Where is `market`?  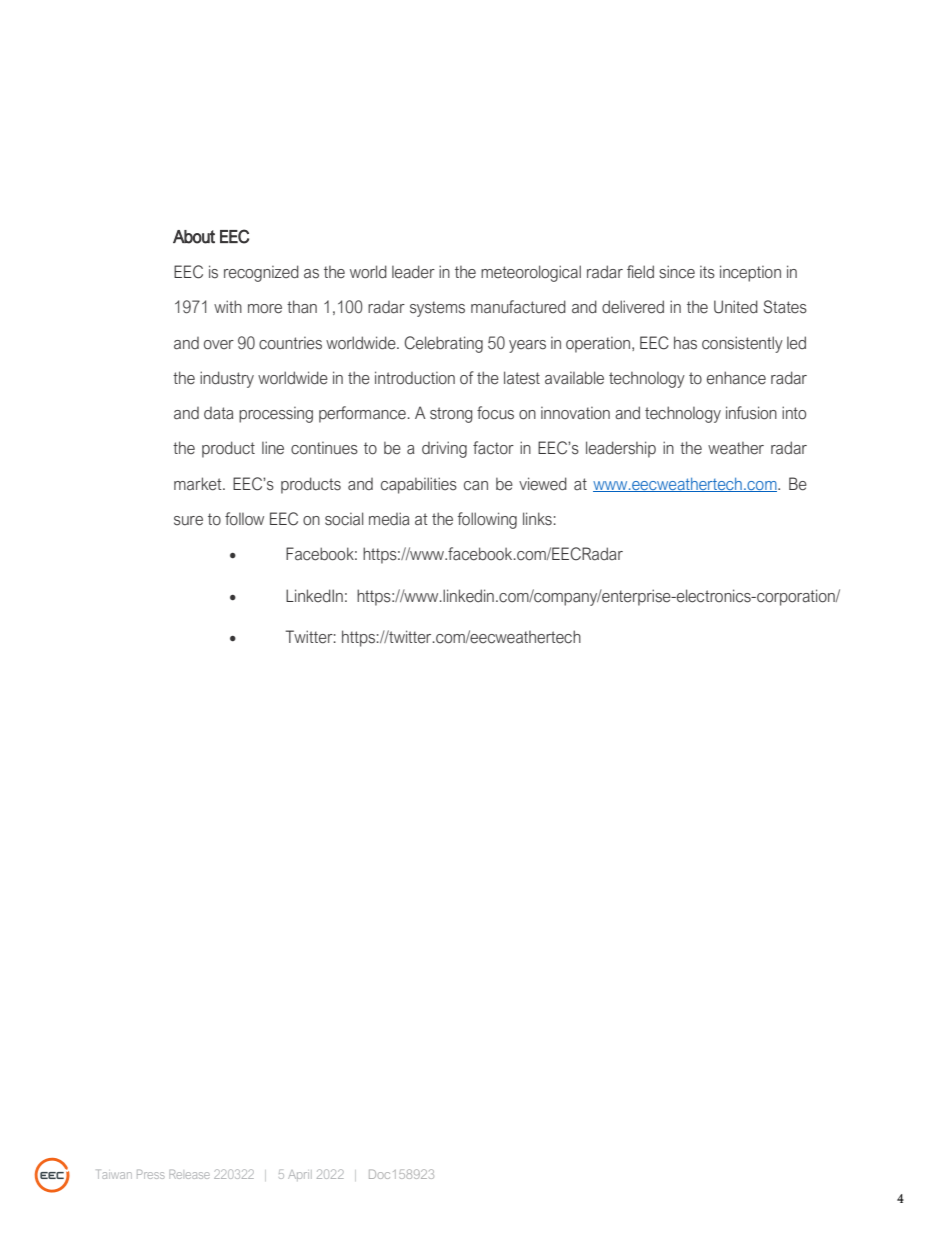
market is located at coordinates (199, 484).
